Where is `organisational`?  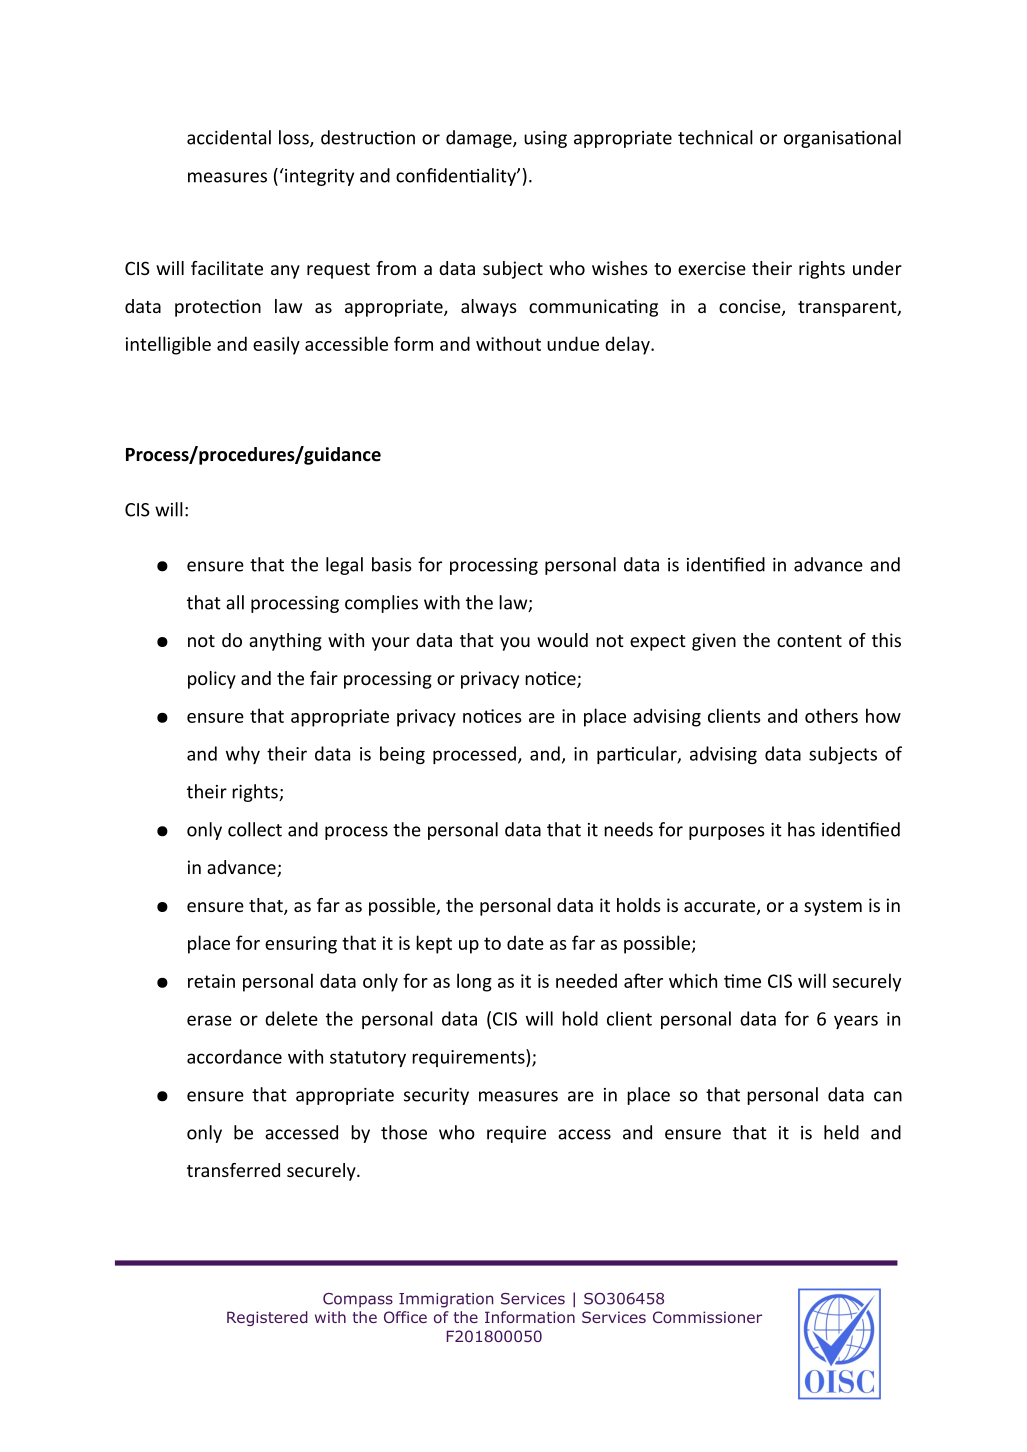
organisational is located at coordinates (842, 139).
